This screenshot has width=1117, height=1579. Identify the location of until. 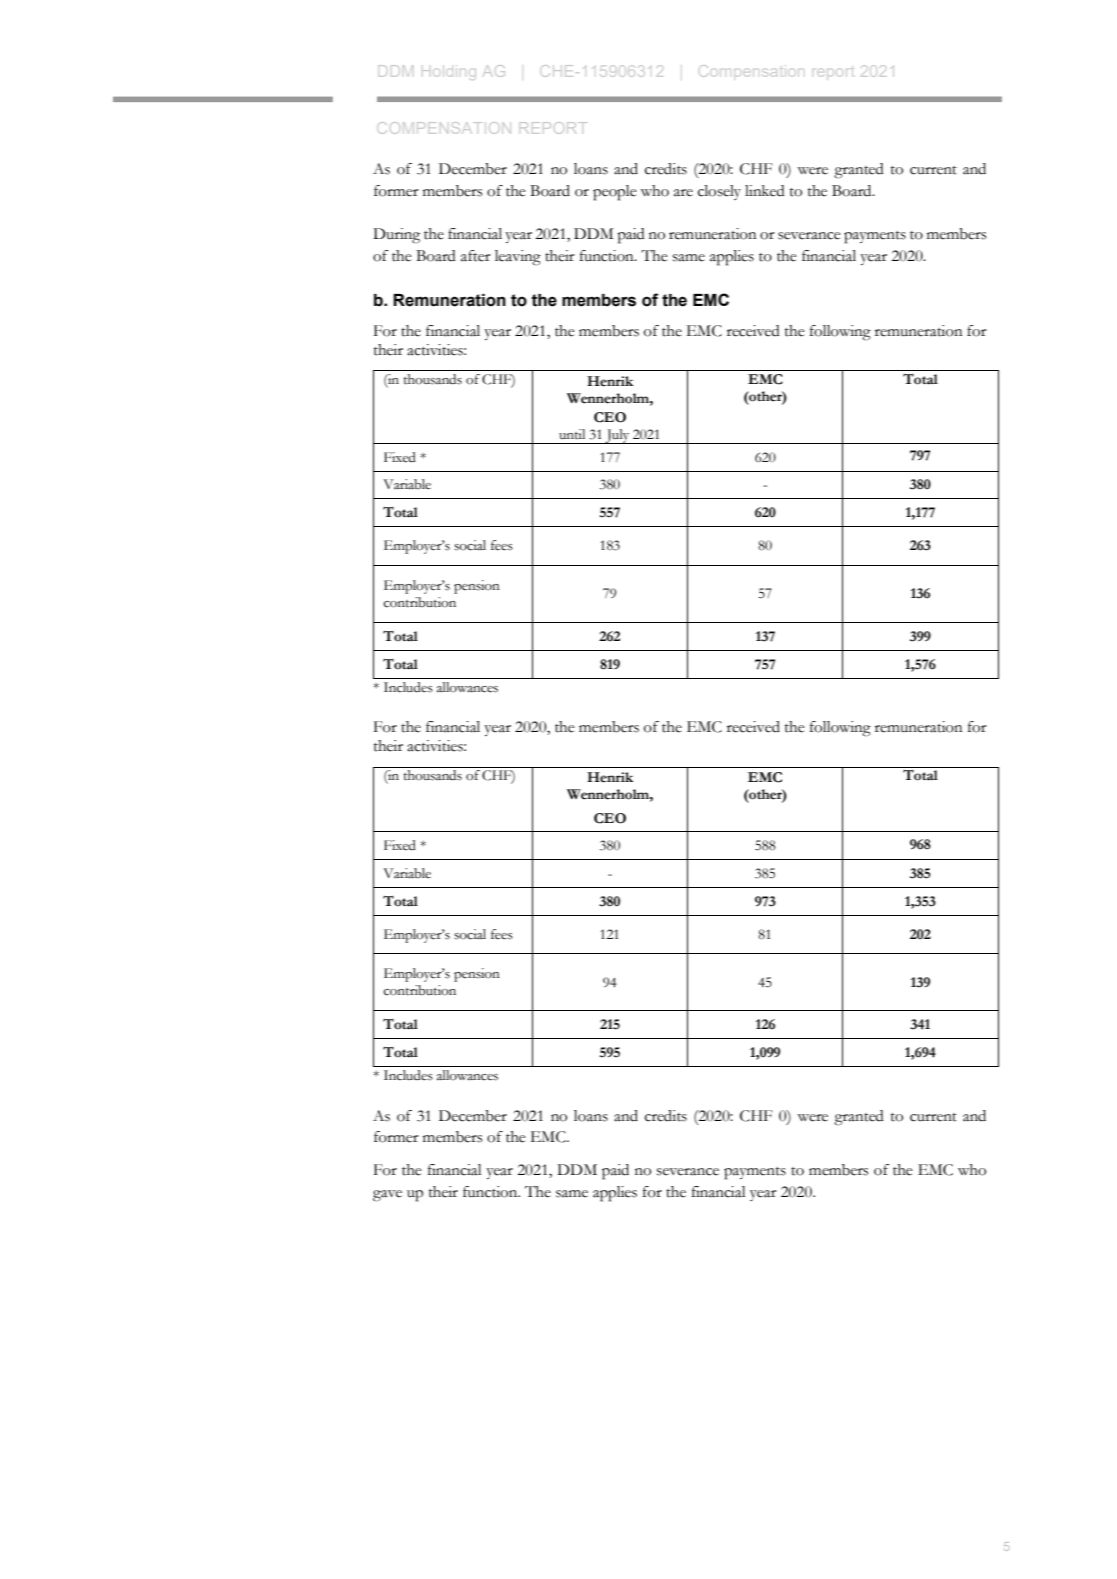
(572, 434).
